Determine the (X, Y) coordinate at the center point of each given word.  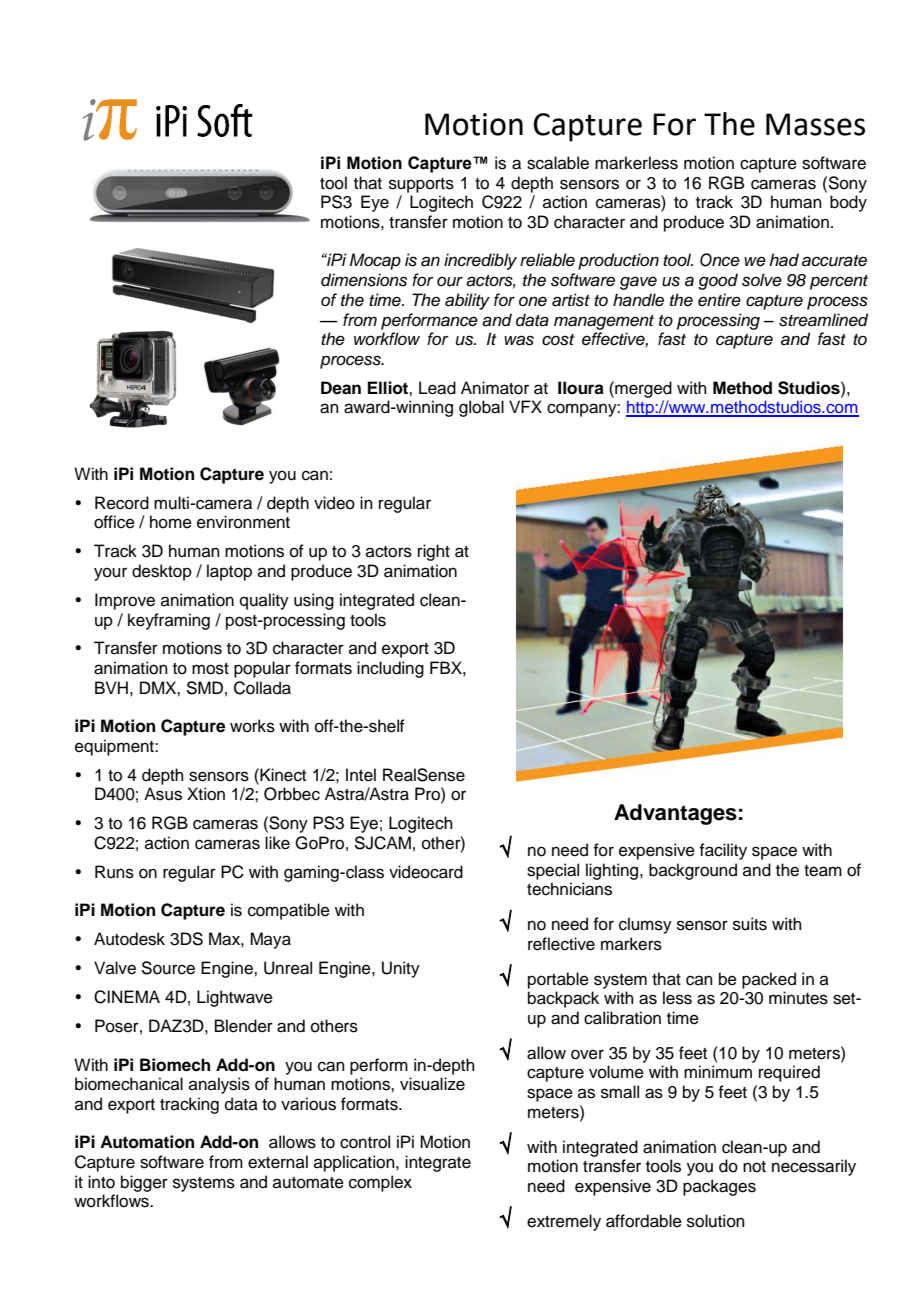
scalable (558, 163)
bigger (144, 1183)
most (210, 669)
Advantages (675, 814)
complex (380, 1183)
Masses (815, 124)
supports (421, 185)
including (390, 669)
